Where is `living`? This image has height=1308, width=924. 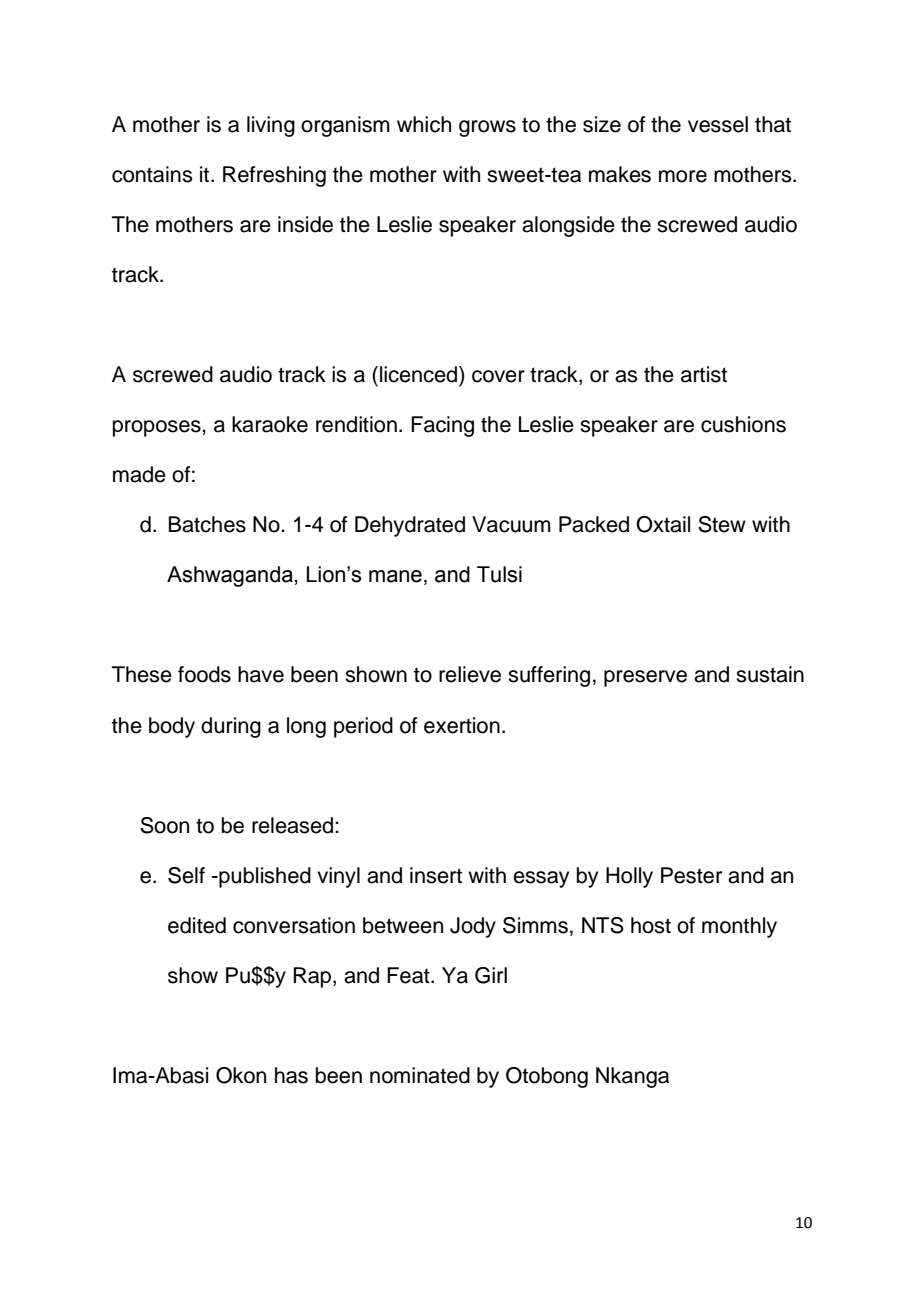 living is located at coordinates (271, 126).
